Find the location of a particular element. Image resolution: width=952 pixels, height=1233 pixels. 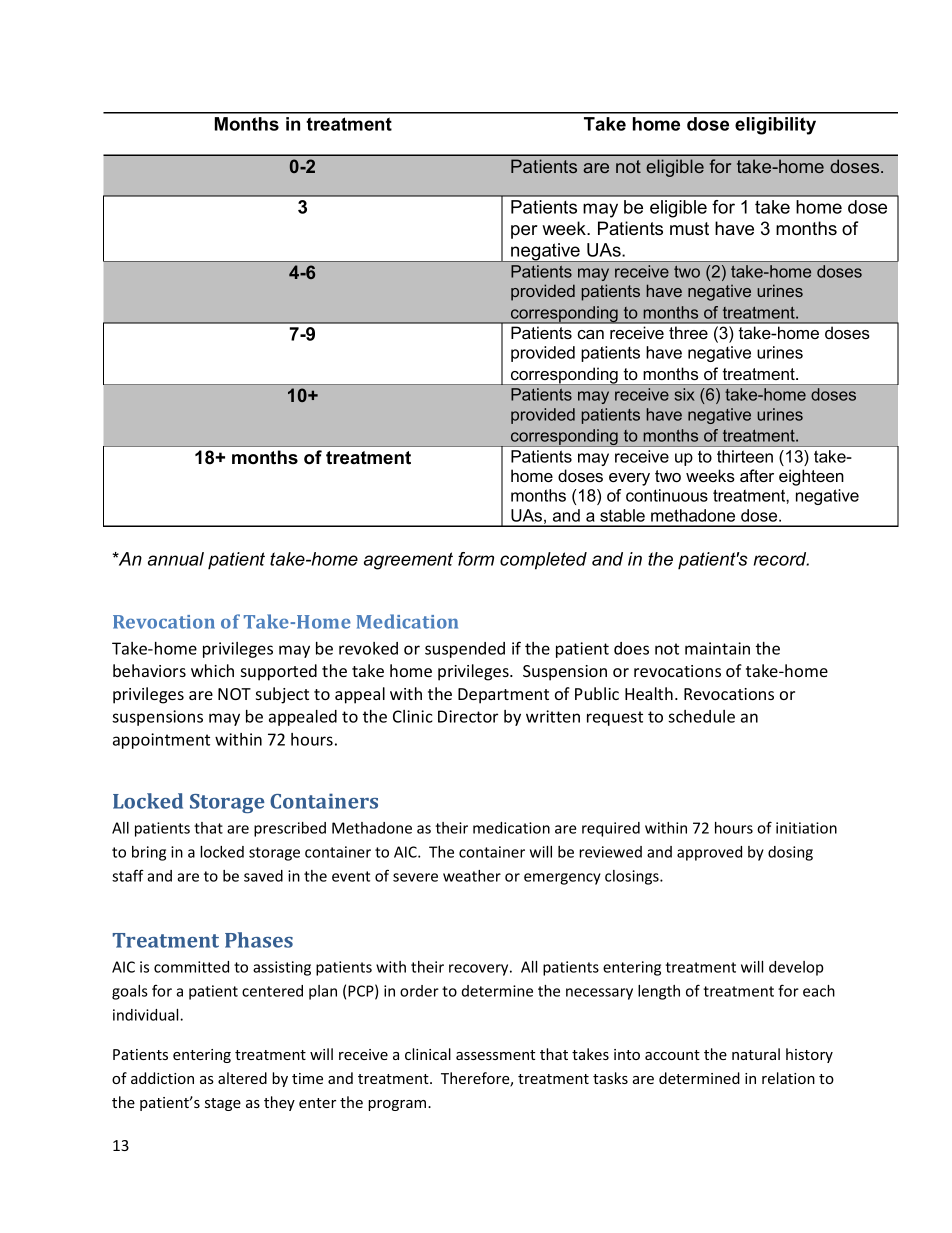

suspended is located at coordinates (465, 650).
